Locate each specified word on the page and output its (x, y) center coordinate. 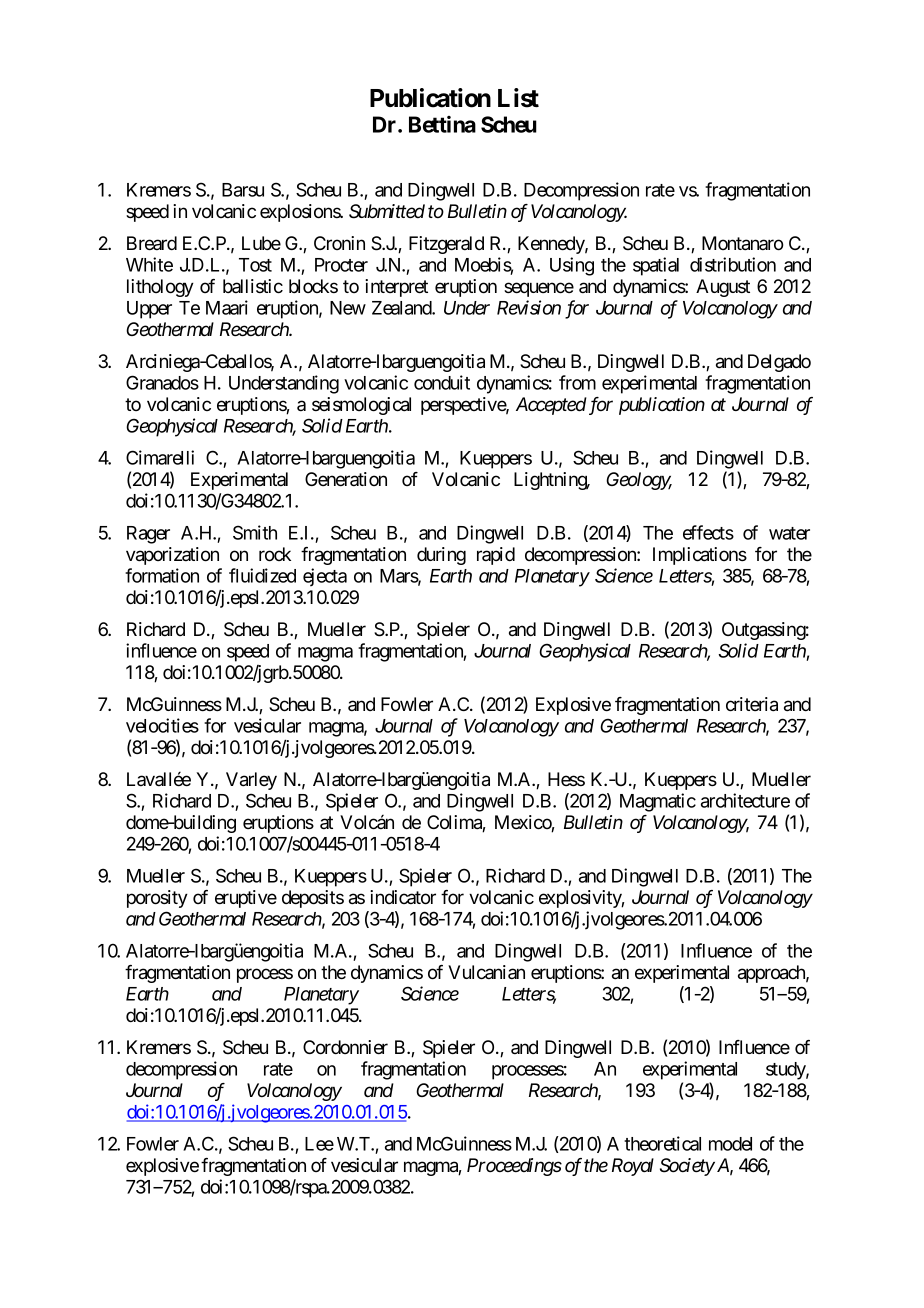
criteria (752, 704)
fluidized (262, 575)
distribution (733, 264)
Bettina (442, 124)
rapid (496, 556)
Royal (633, 1167)
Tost (255, 265)
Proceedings (514, 1167)
